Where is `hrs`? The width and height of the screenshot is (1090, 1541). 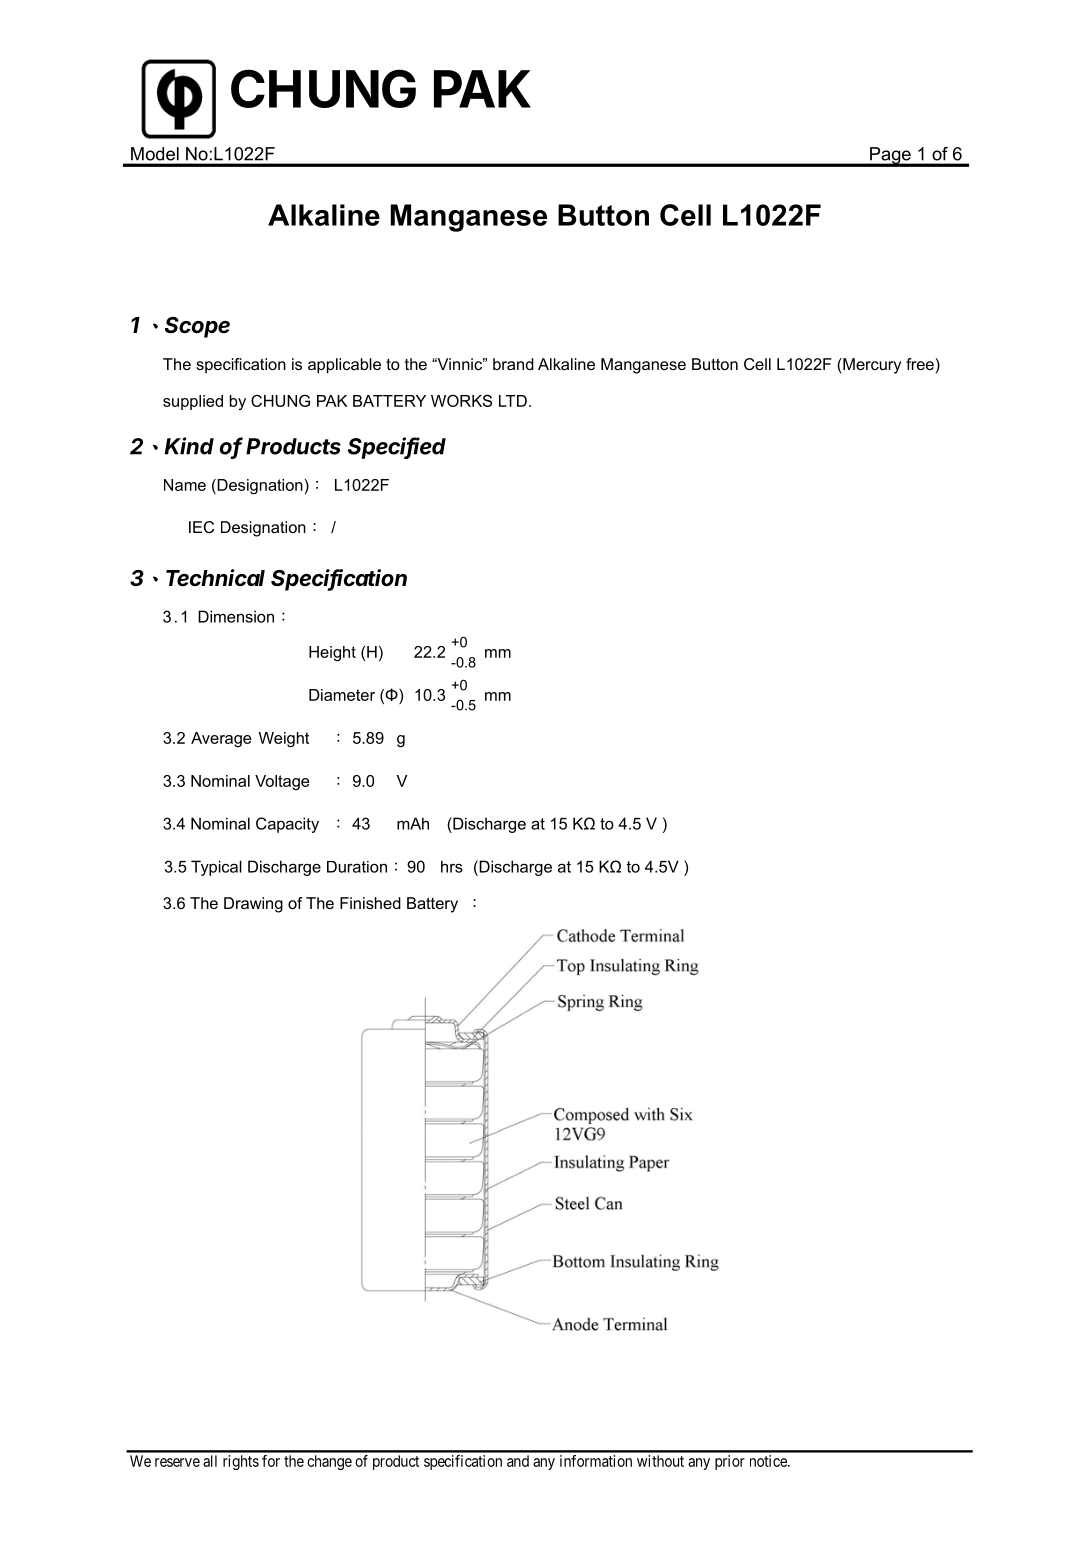 hrs is located at coordinates (452, 866).
